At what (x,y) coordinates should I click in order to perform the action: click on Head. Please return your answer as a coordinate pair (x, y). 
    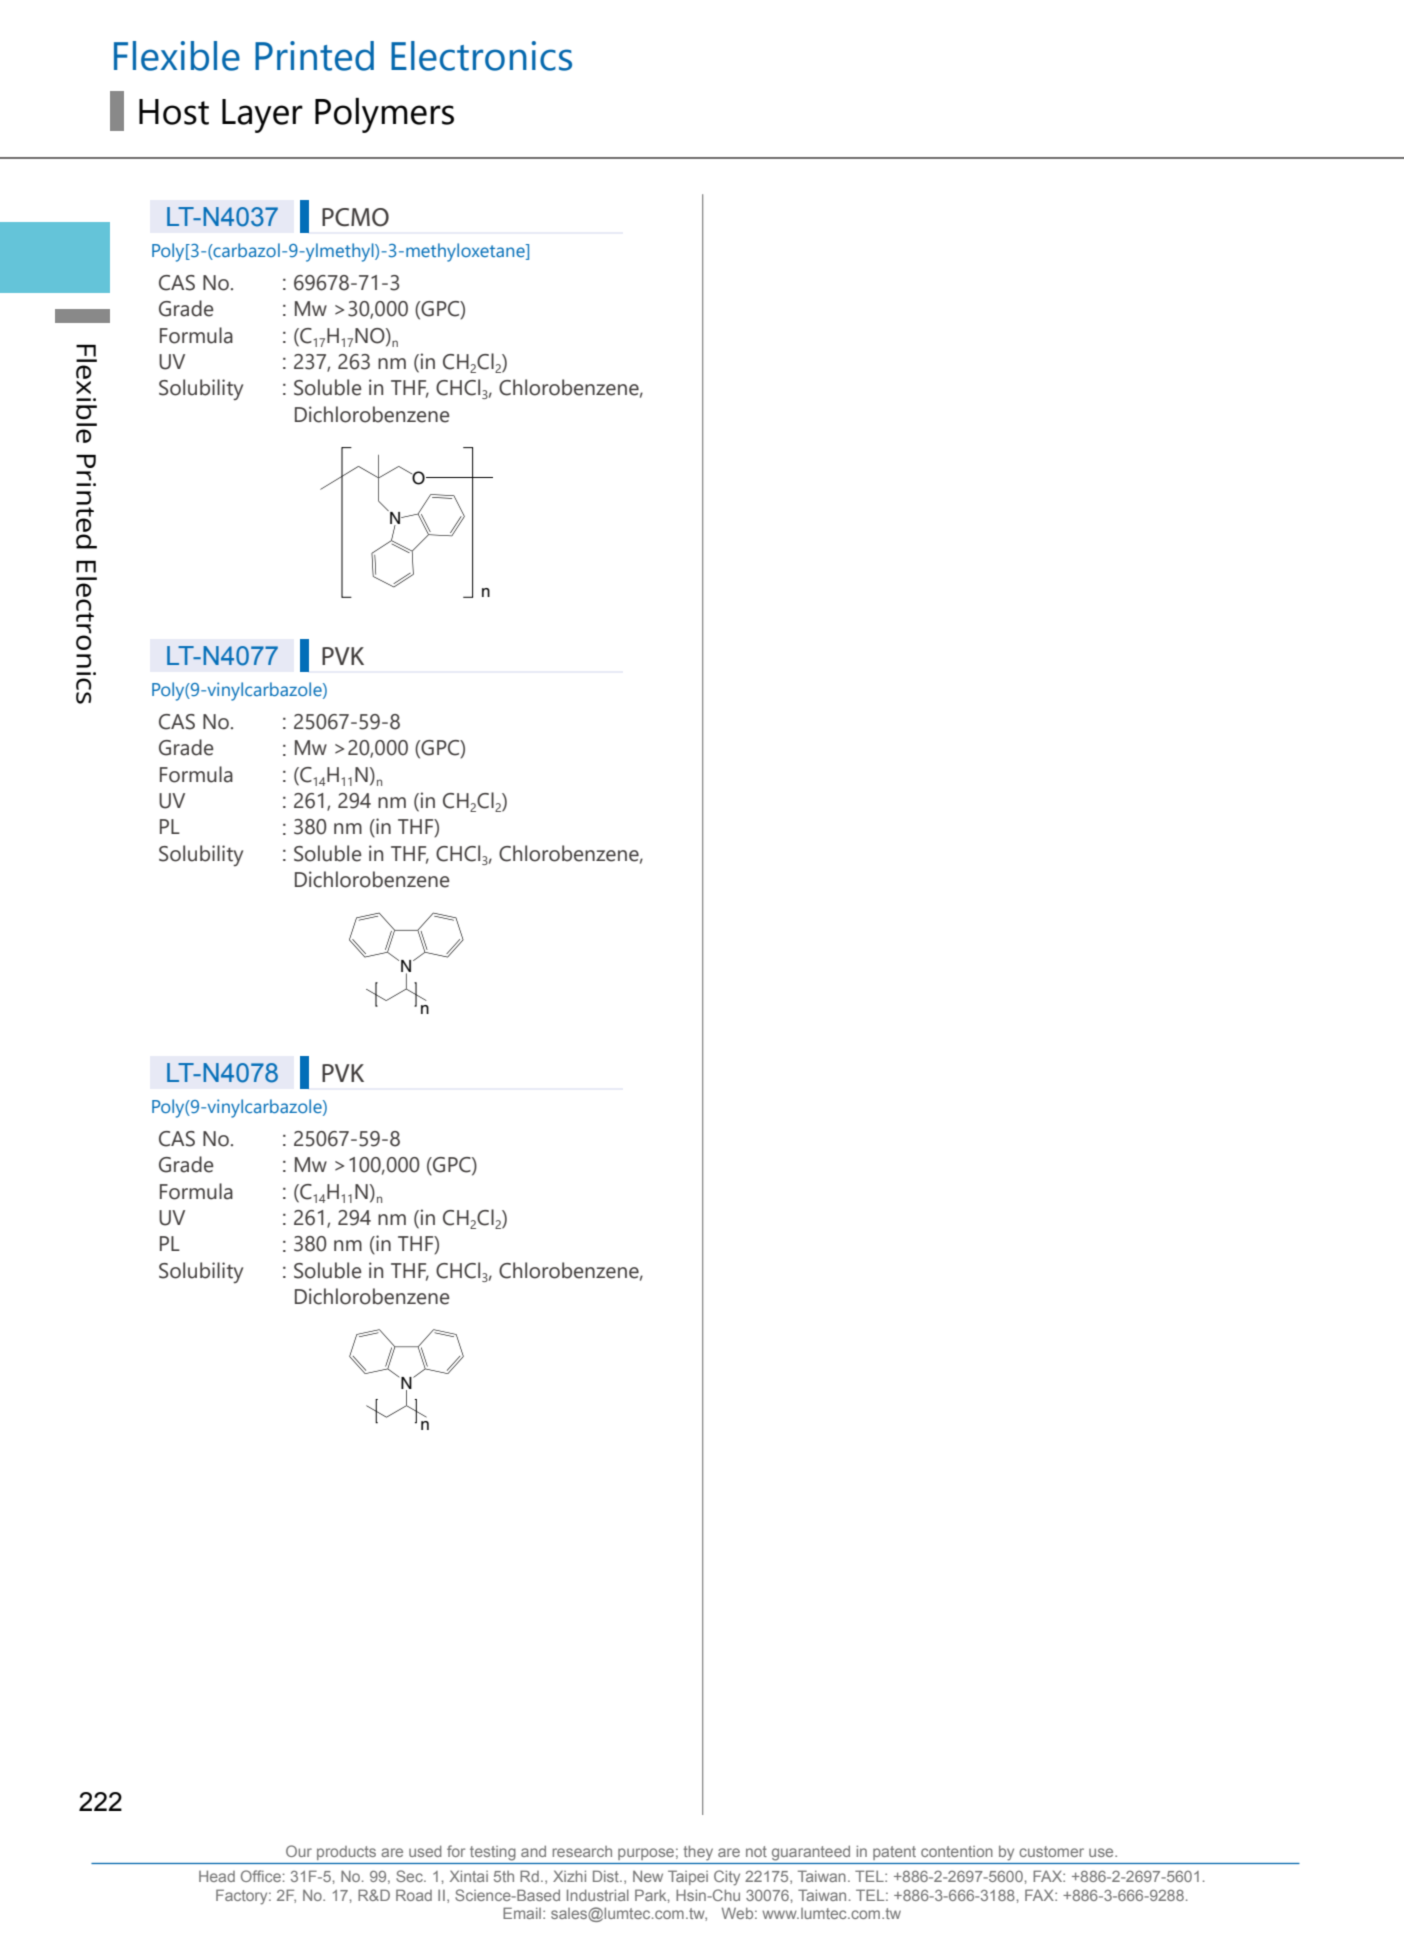
    Looking at the image, I should click on (217, 1876).
